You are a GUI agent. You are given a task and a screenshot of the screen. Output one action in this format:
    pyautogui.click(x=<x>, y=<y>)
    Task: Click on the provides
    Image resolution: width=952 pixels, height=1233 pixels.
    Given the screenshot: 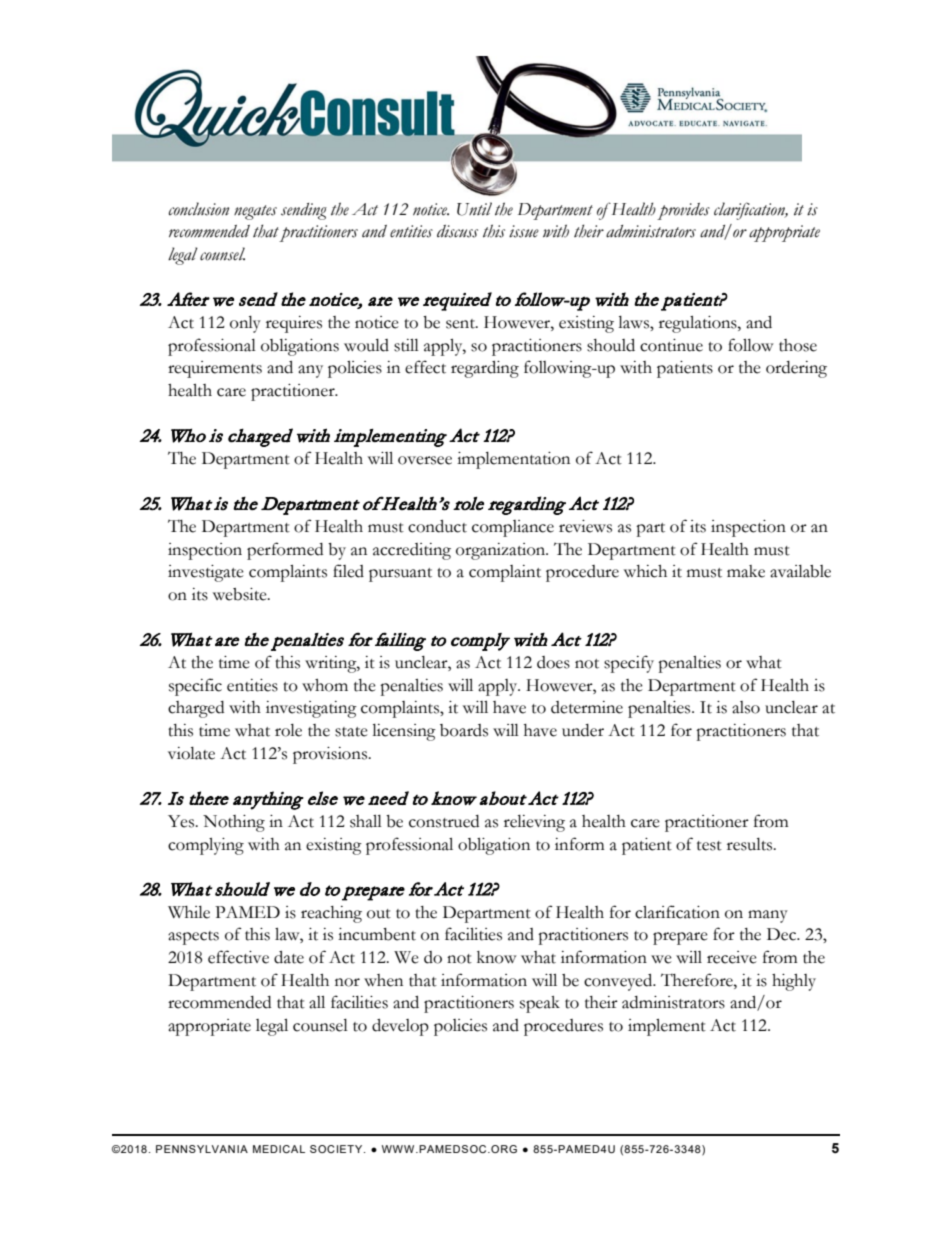 What is the action you would take?
    pyautogui.click(x=683, y=211)
